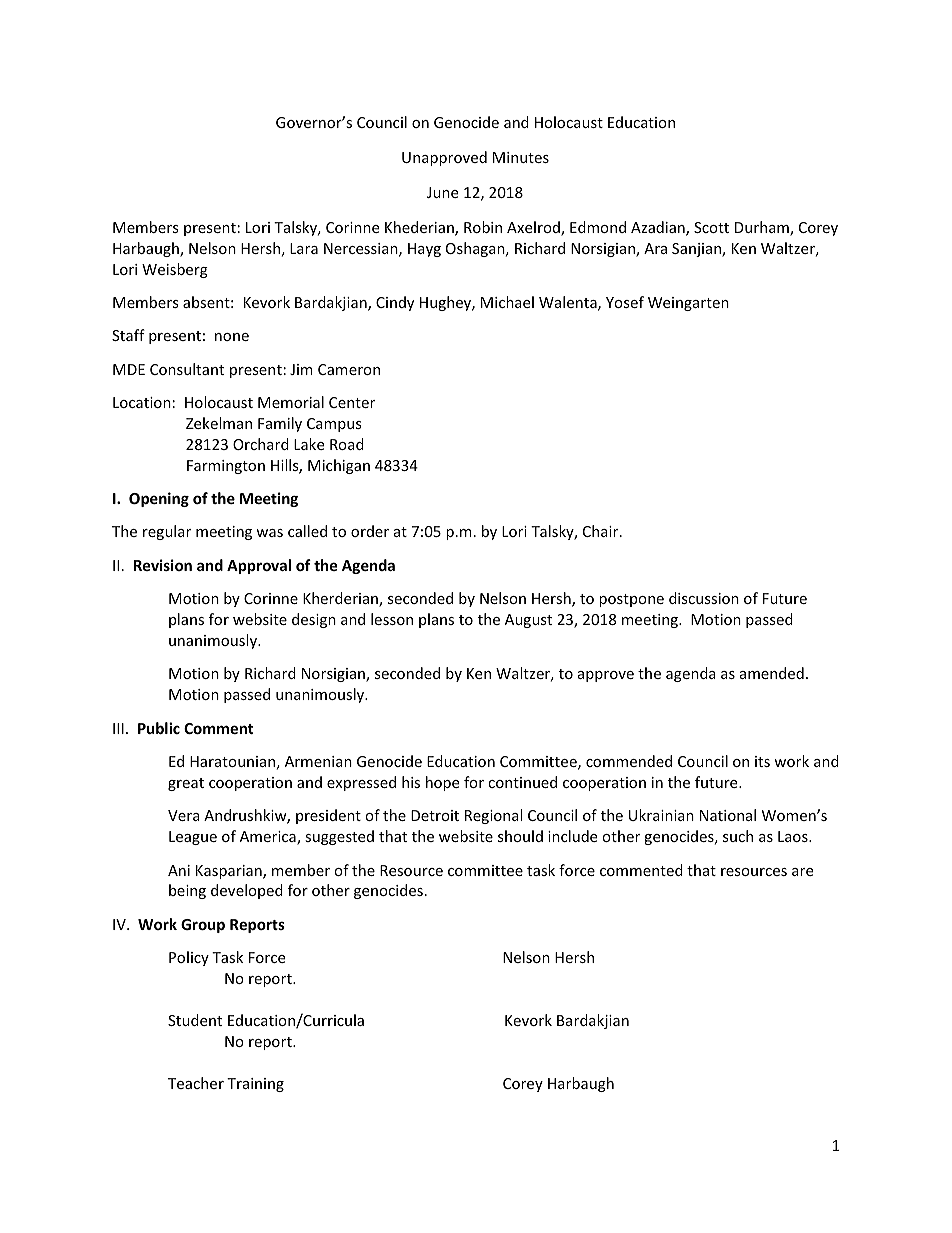 The width and height of the page is (952, 1233). I want to click on Scott, so click(711, 227).
